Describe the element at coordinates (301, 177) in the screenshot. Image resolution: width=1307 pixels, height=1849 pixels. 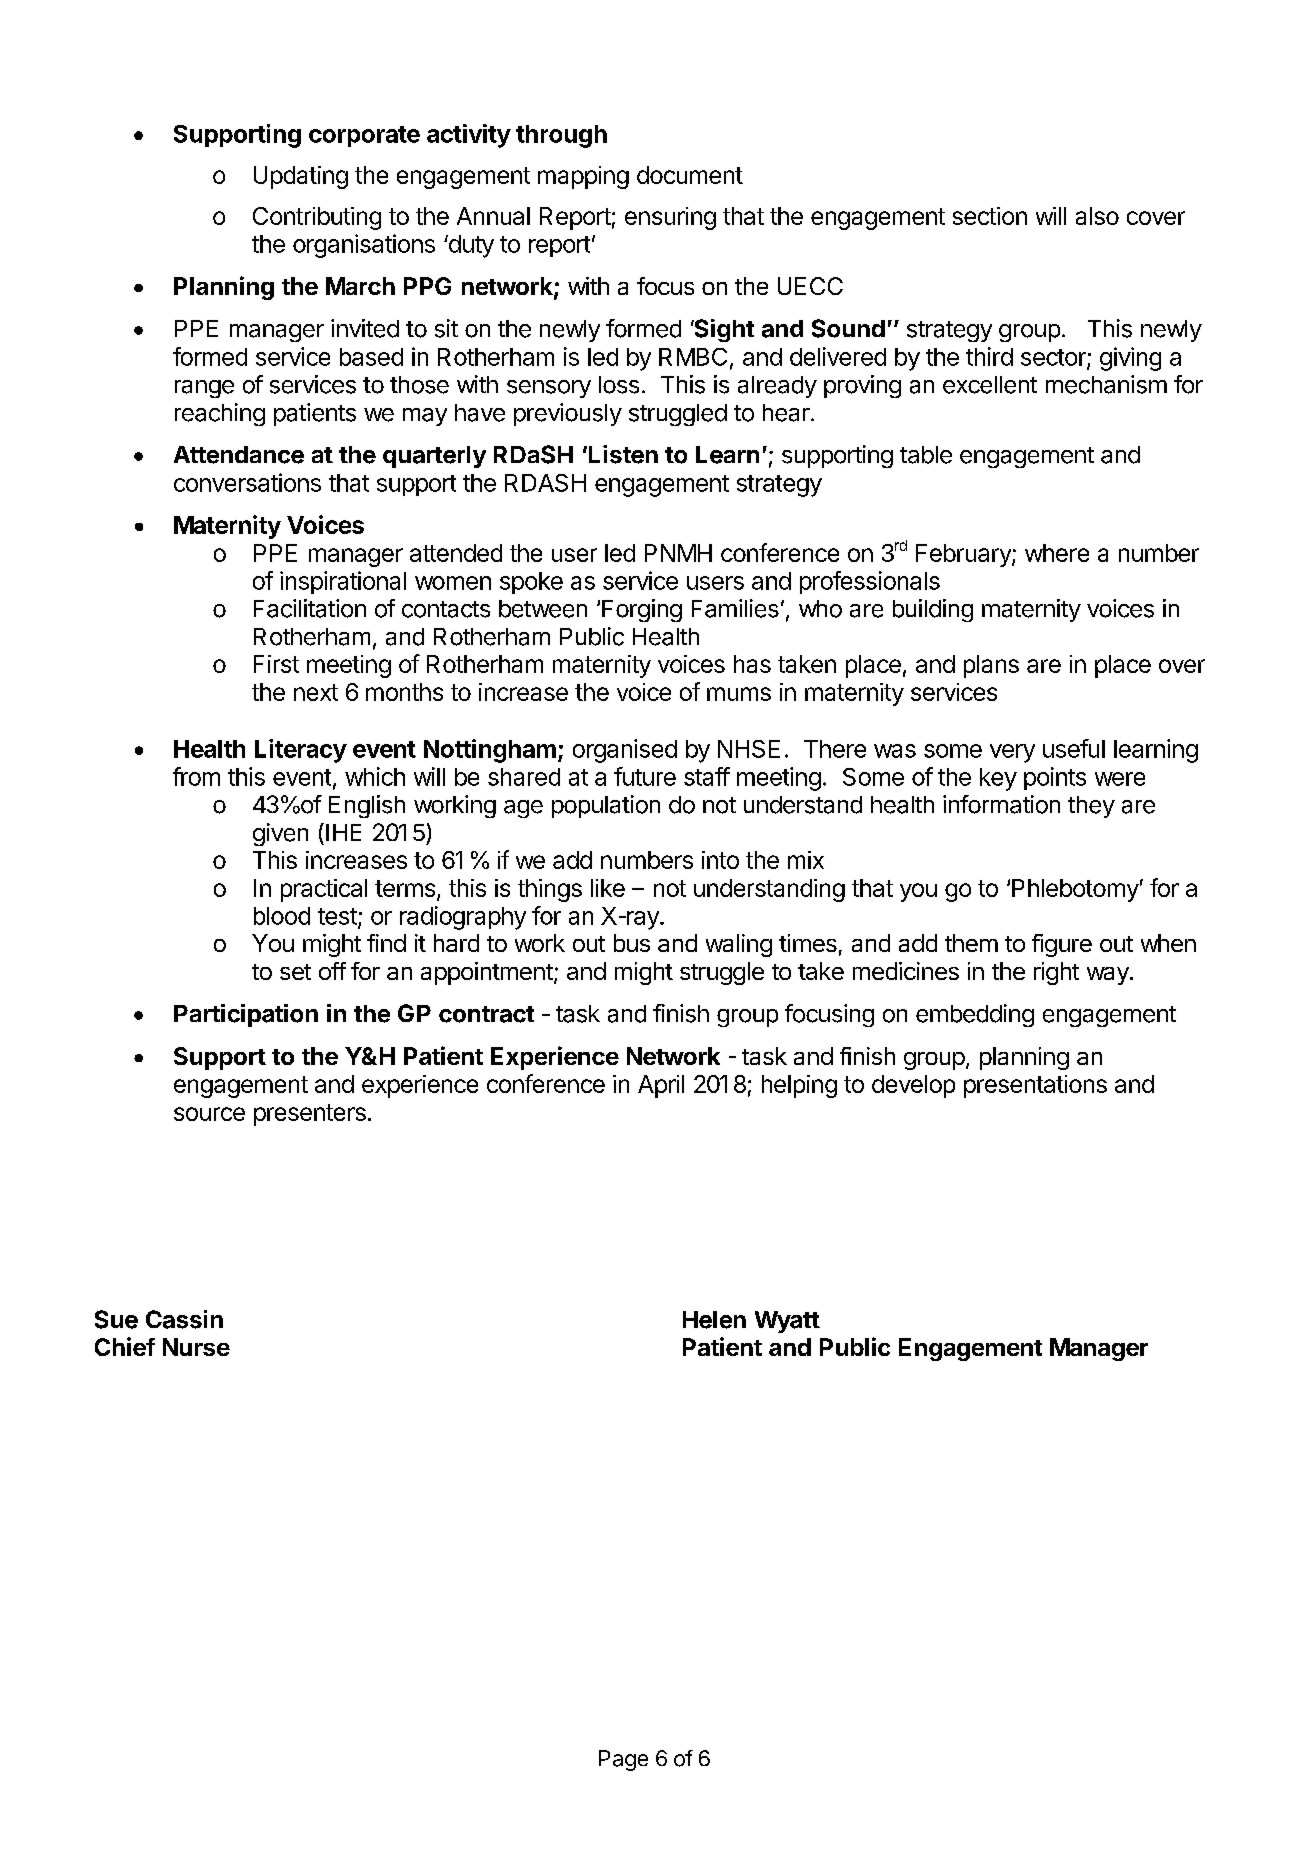
I see `Updating` at that location.
